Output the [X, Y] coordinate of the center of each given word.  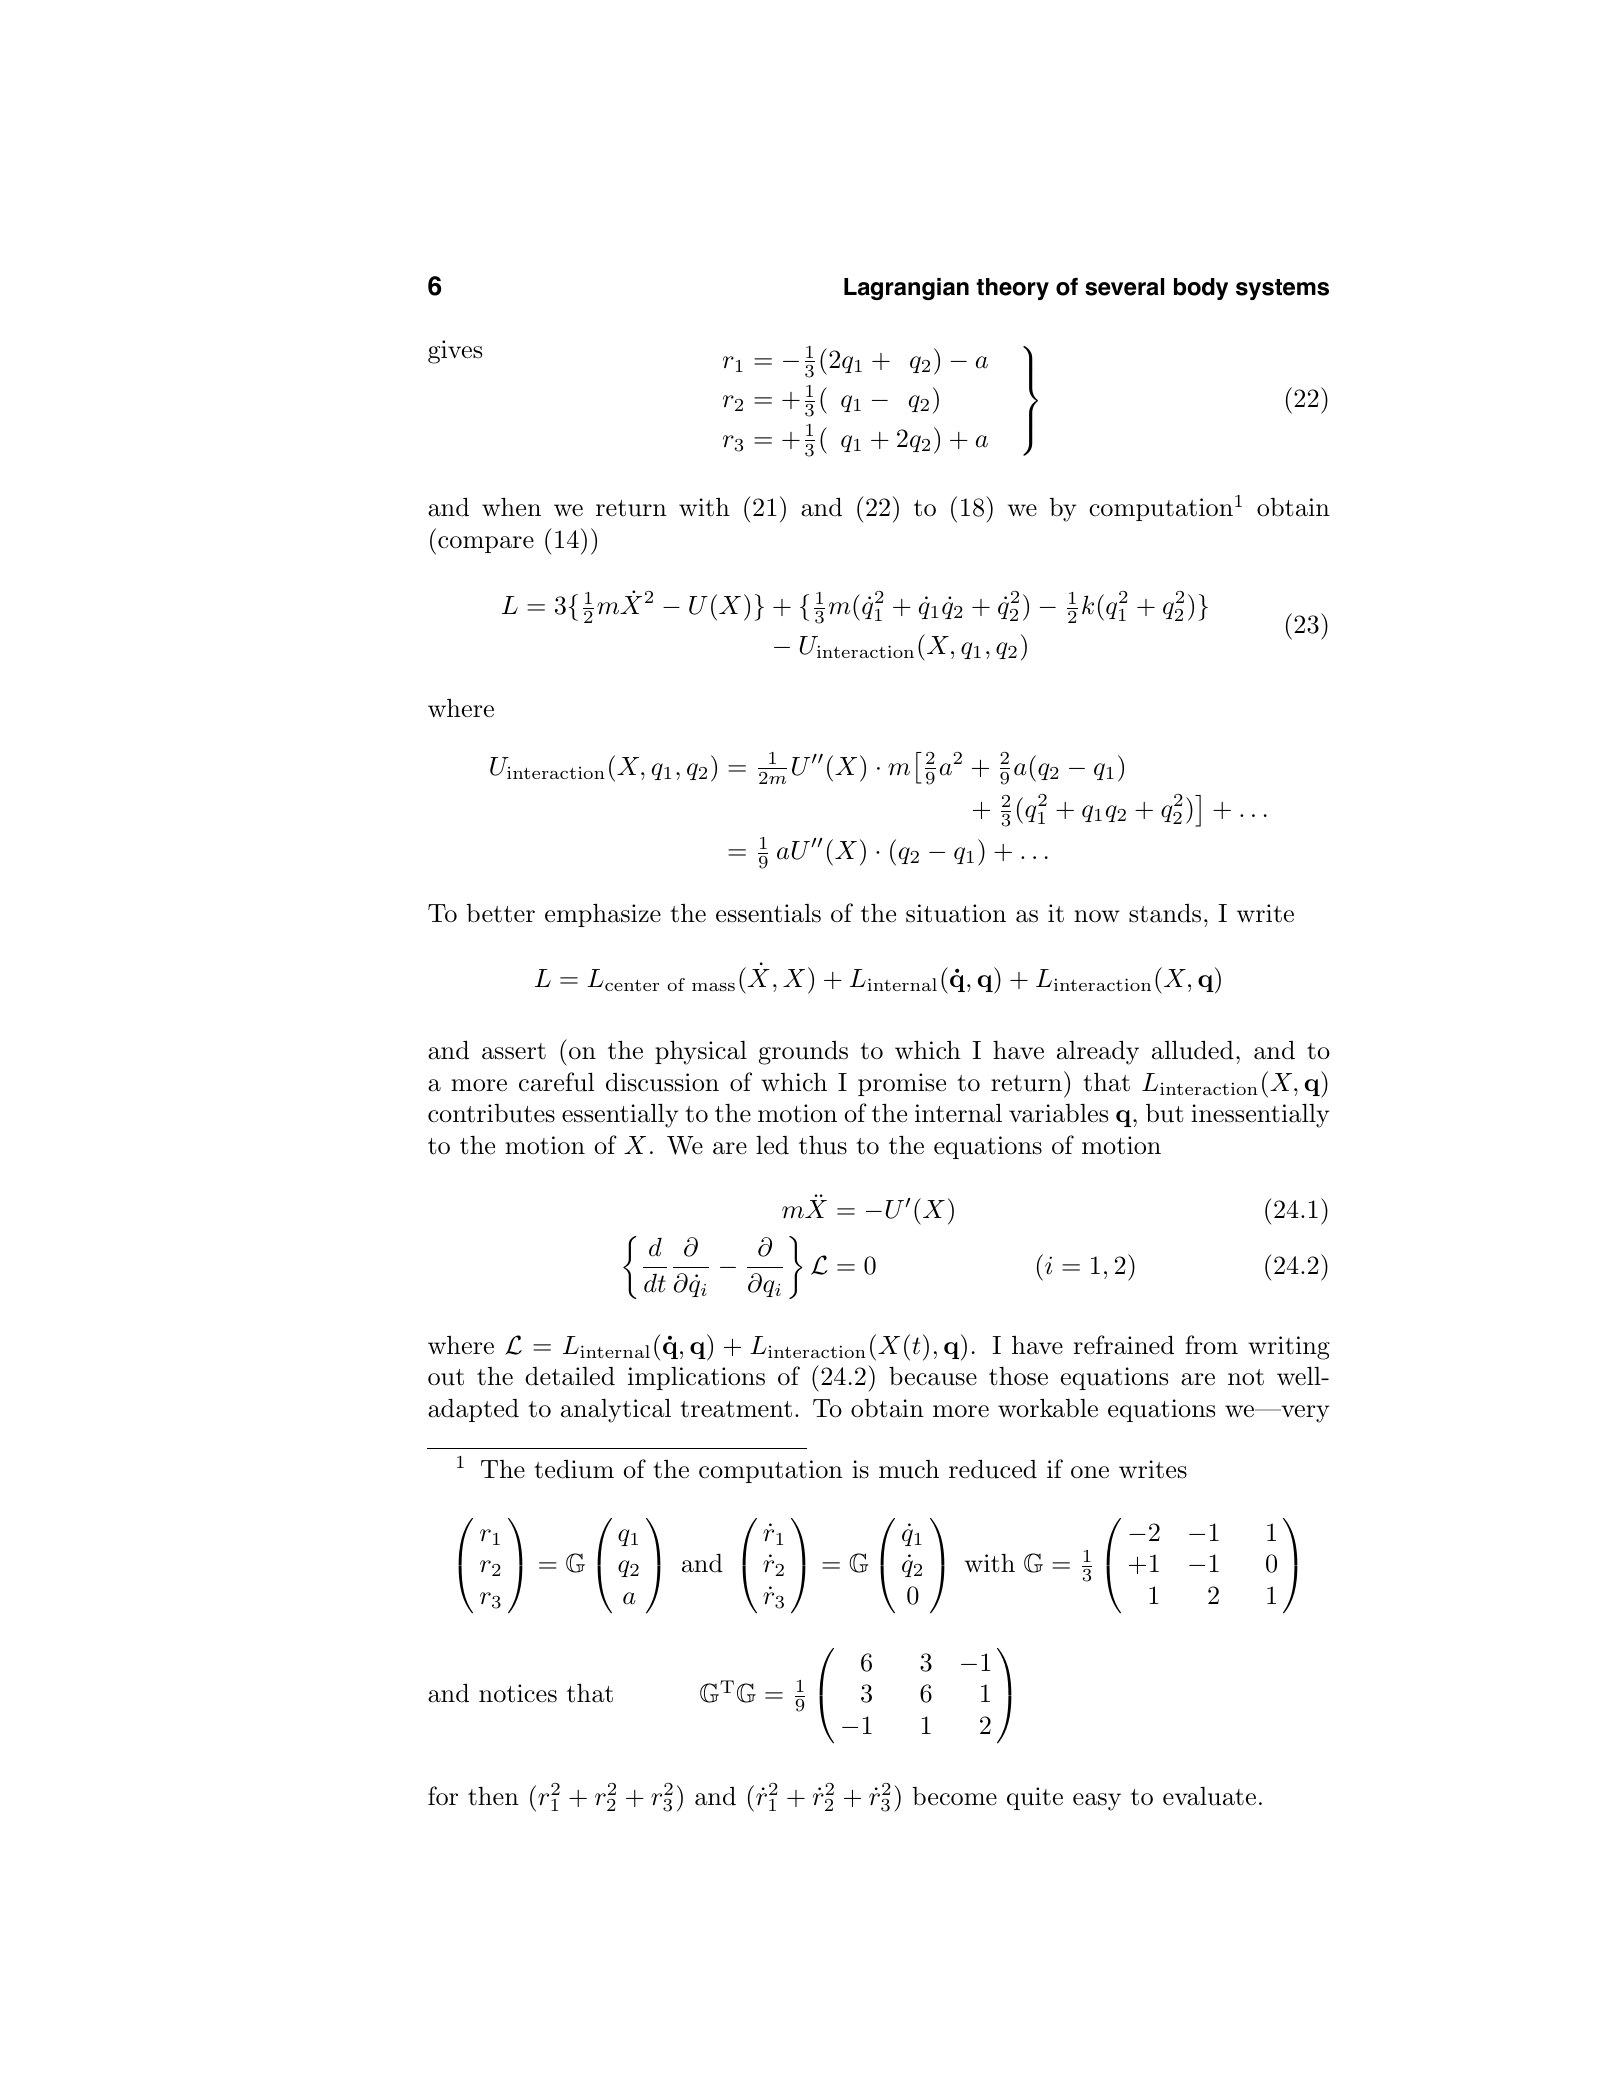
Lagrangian [906, 289]
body [1201, 289]
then [493, 1796]
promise [902, 1084]
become [954, 1796]
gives [455, 352]
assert [514, 1051]
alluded [1193, 1050]
